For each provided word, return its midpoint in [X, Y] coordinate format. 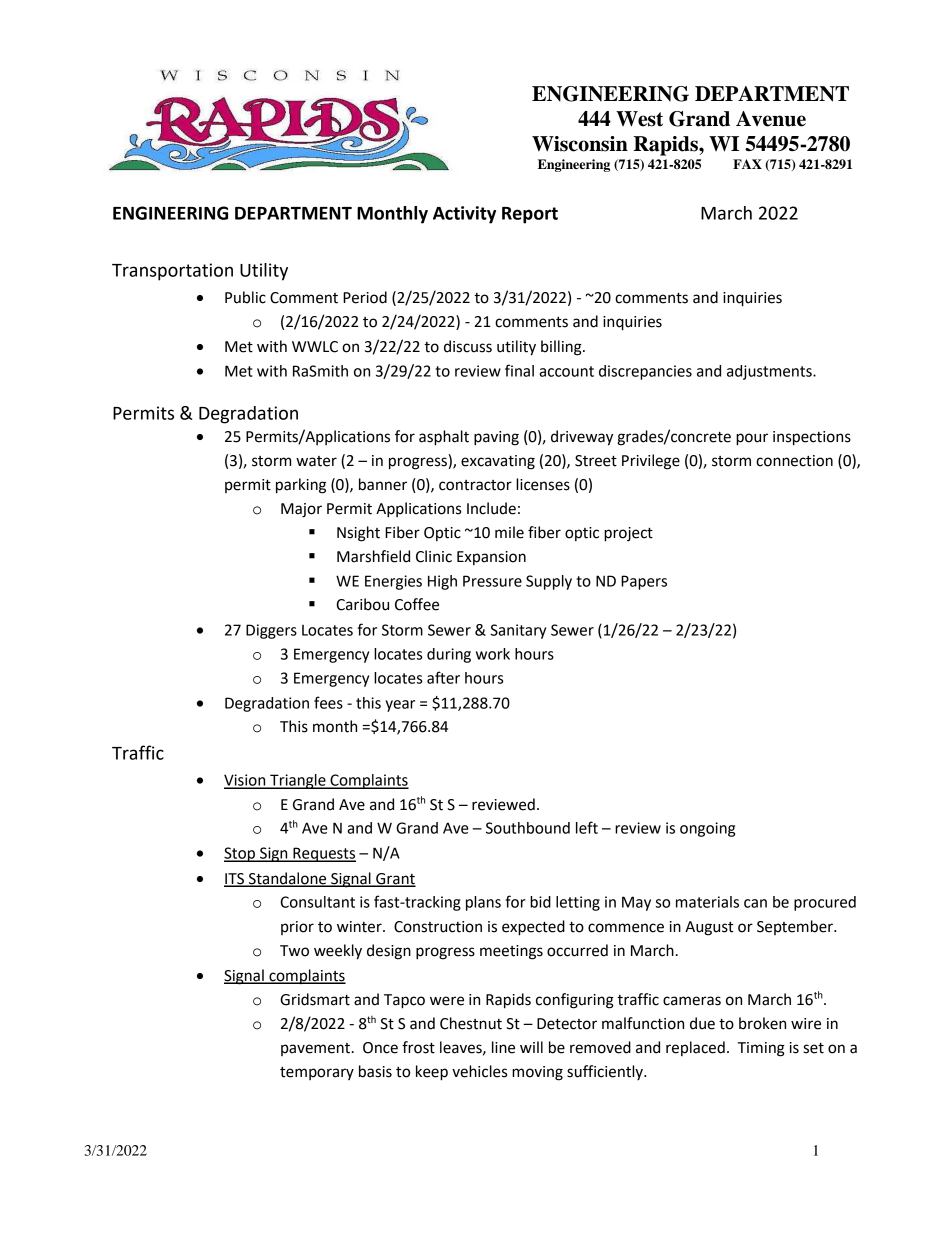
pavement [315, 1049]
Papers [644, 582]
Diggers [271, 631]
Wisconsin [580, 144]
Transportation [172, 272]
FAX [747, 164]
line [503, 1047]
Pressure [492, 581]
